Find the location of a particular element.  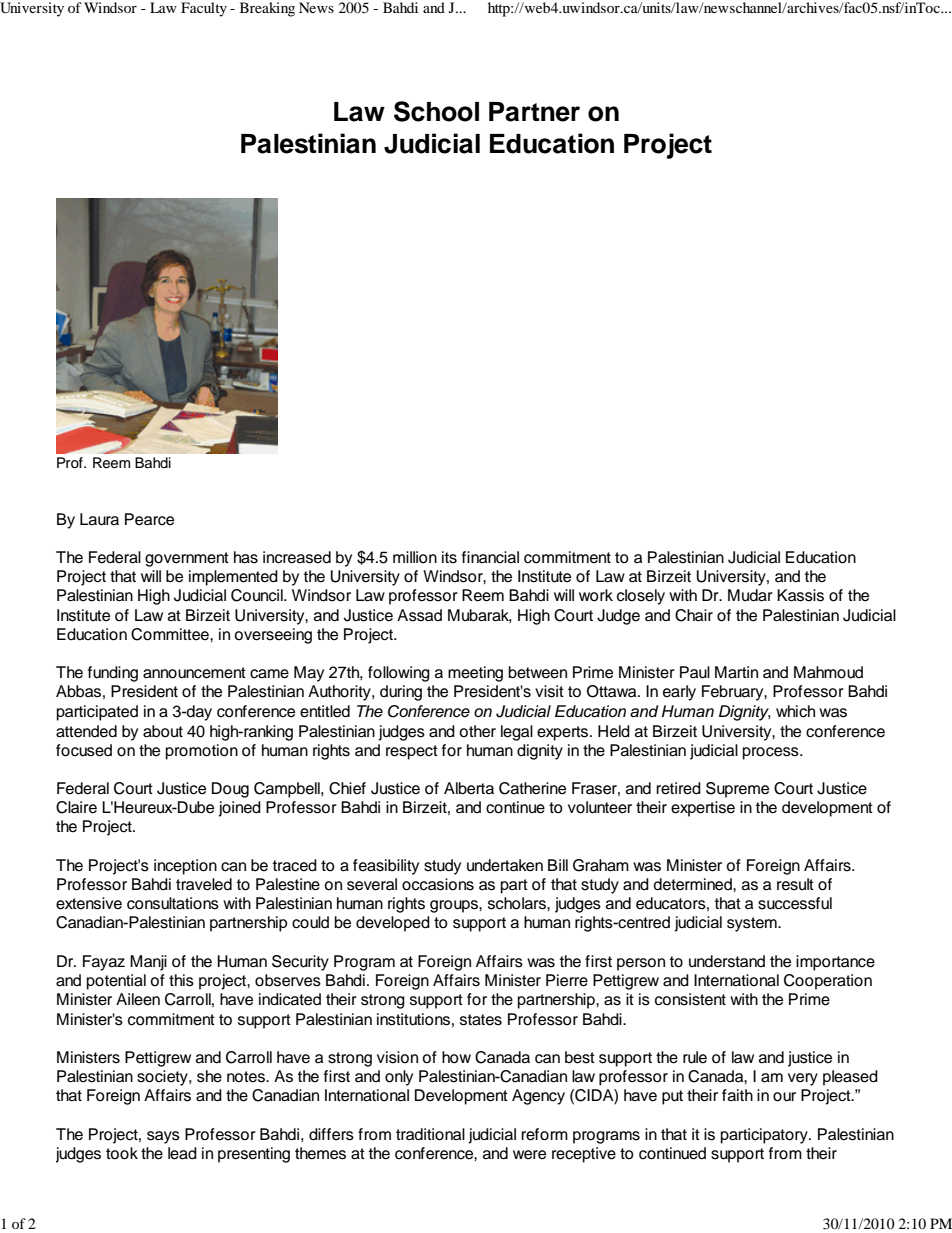

financial is located at coordinates (490, 557).
